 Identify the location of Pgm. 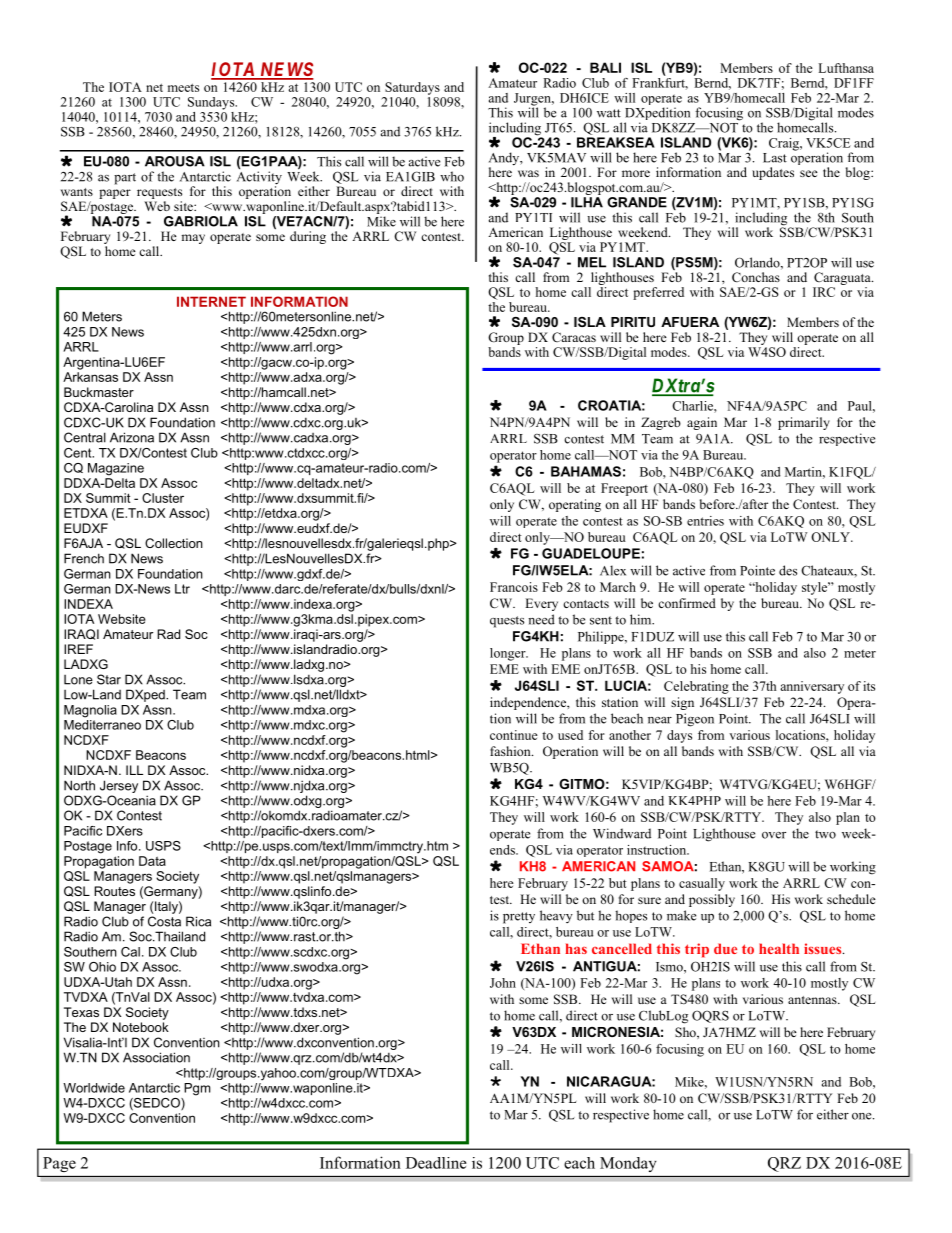
(197, 1089).
